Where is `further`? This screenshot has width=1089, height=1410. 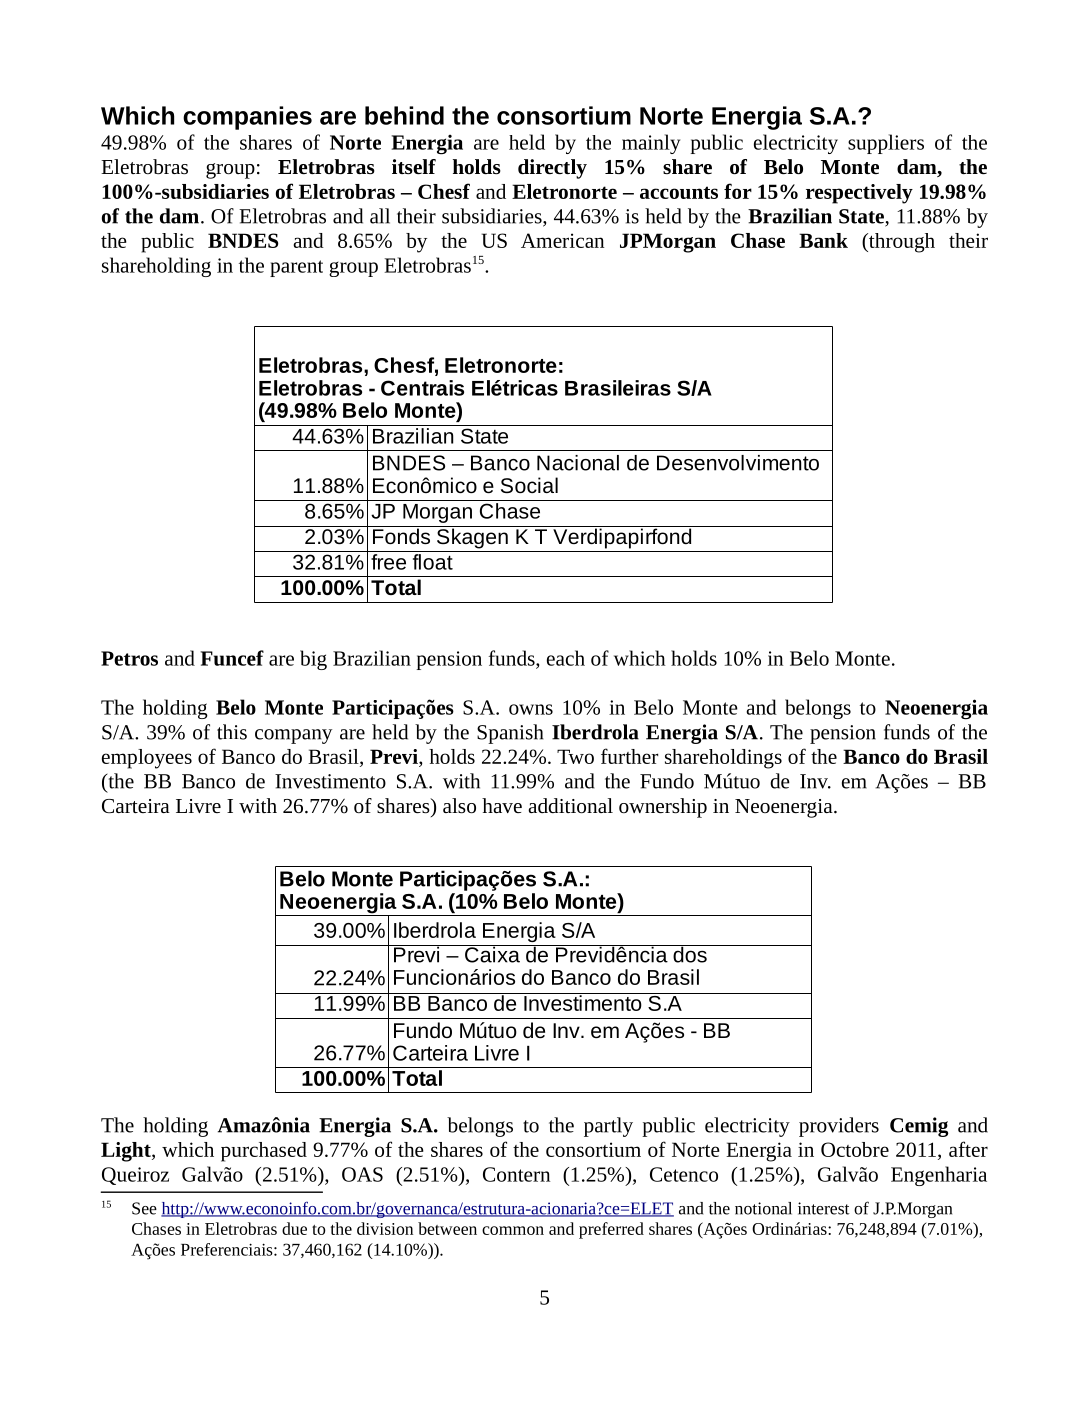
further is located at coordinates (629, 756).
